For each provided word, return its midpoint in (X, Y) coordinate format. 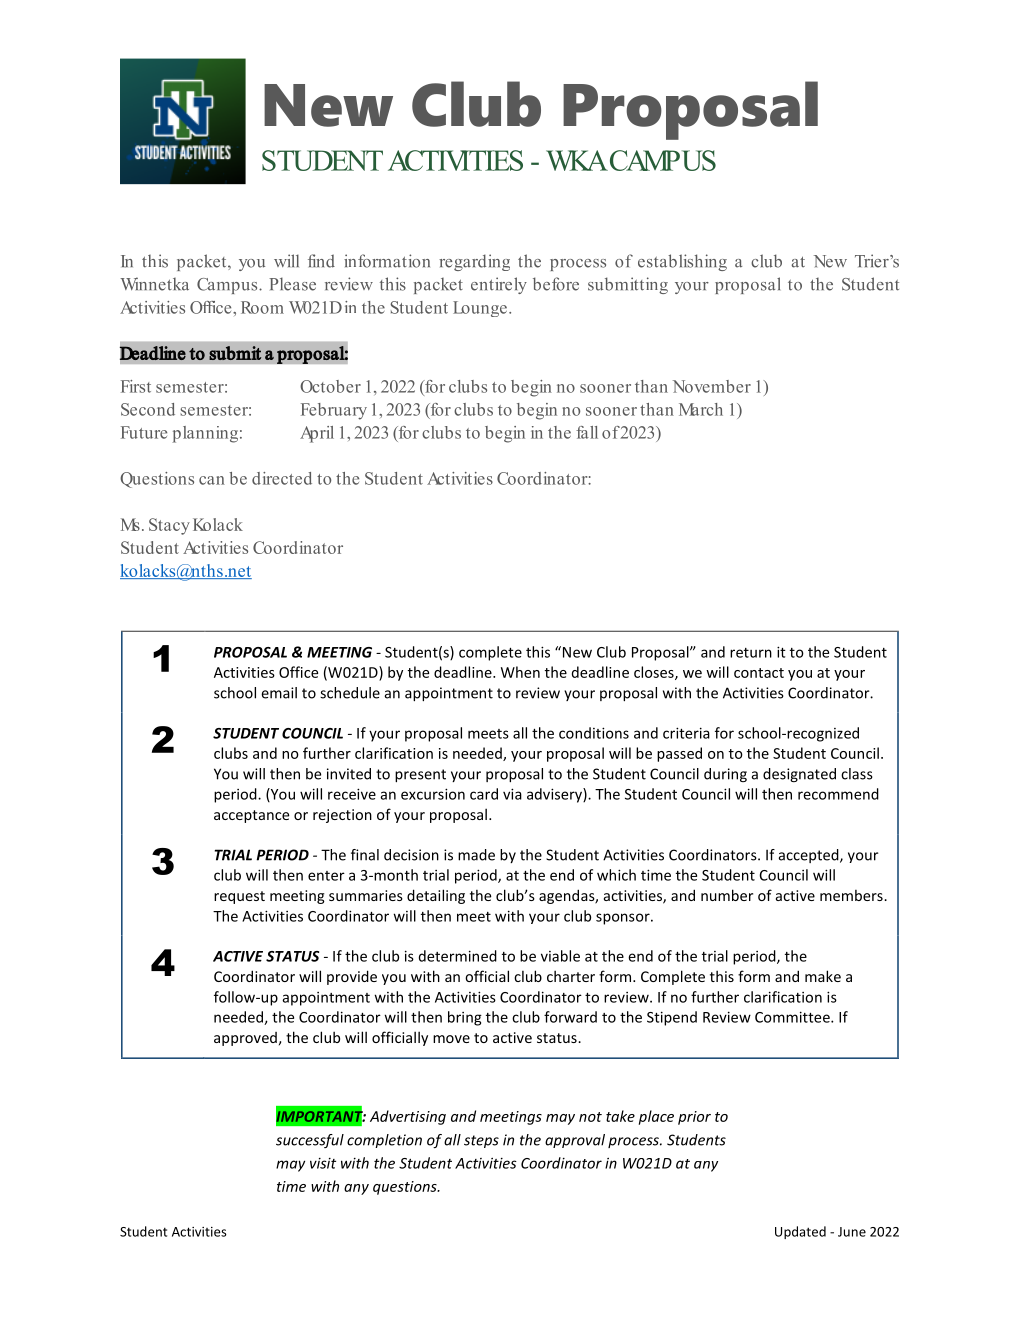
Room (262, 307)
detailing (436, 896)
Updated (800, 1232)
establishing (682, 262)
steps (481, 1141)
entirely (499, 285)
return (751, 653)
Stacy (169, 526)
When (520, 672)
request (239, 897)
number (727, 895)
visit (323, 1163)
